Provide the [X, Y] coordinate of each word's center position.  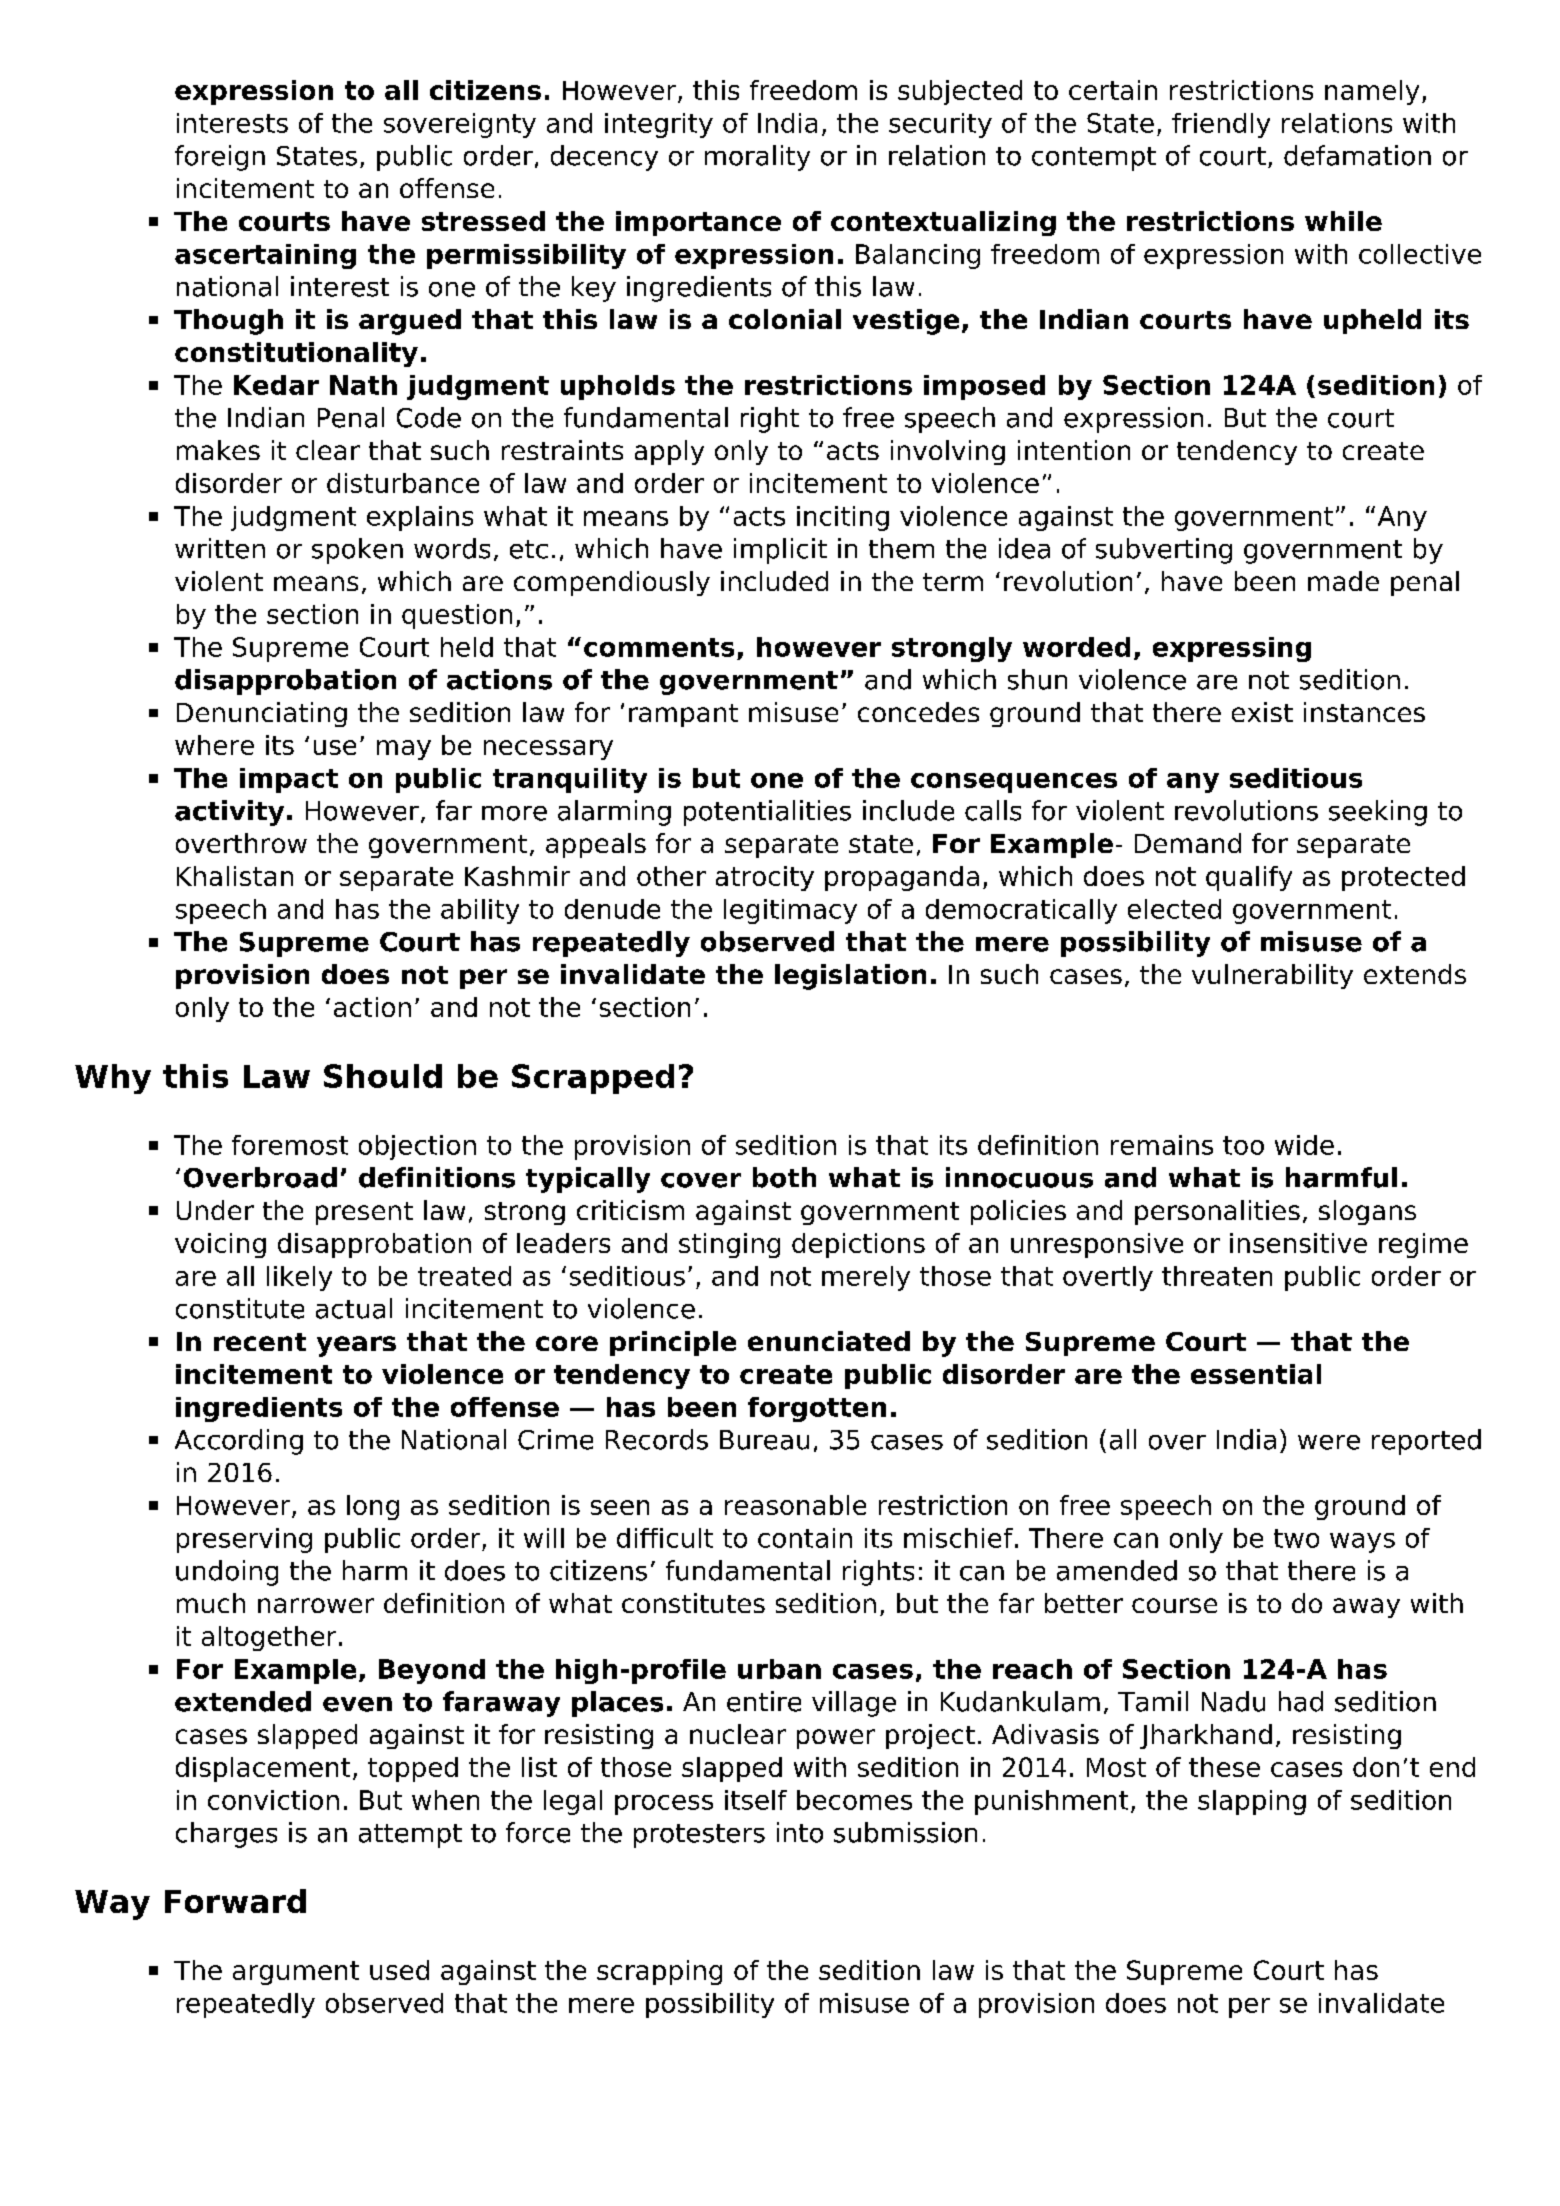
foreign [220, 158]
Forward [235, 1901]
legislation [850, 977]
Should [383, 1076]
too [1243, 1145]
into [800, 1832]
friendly [1221, 125]
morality [757, 158]
